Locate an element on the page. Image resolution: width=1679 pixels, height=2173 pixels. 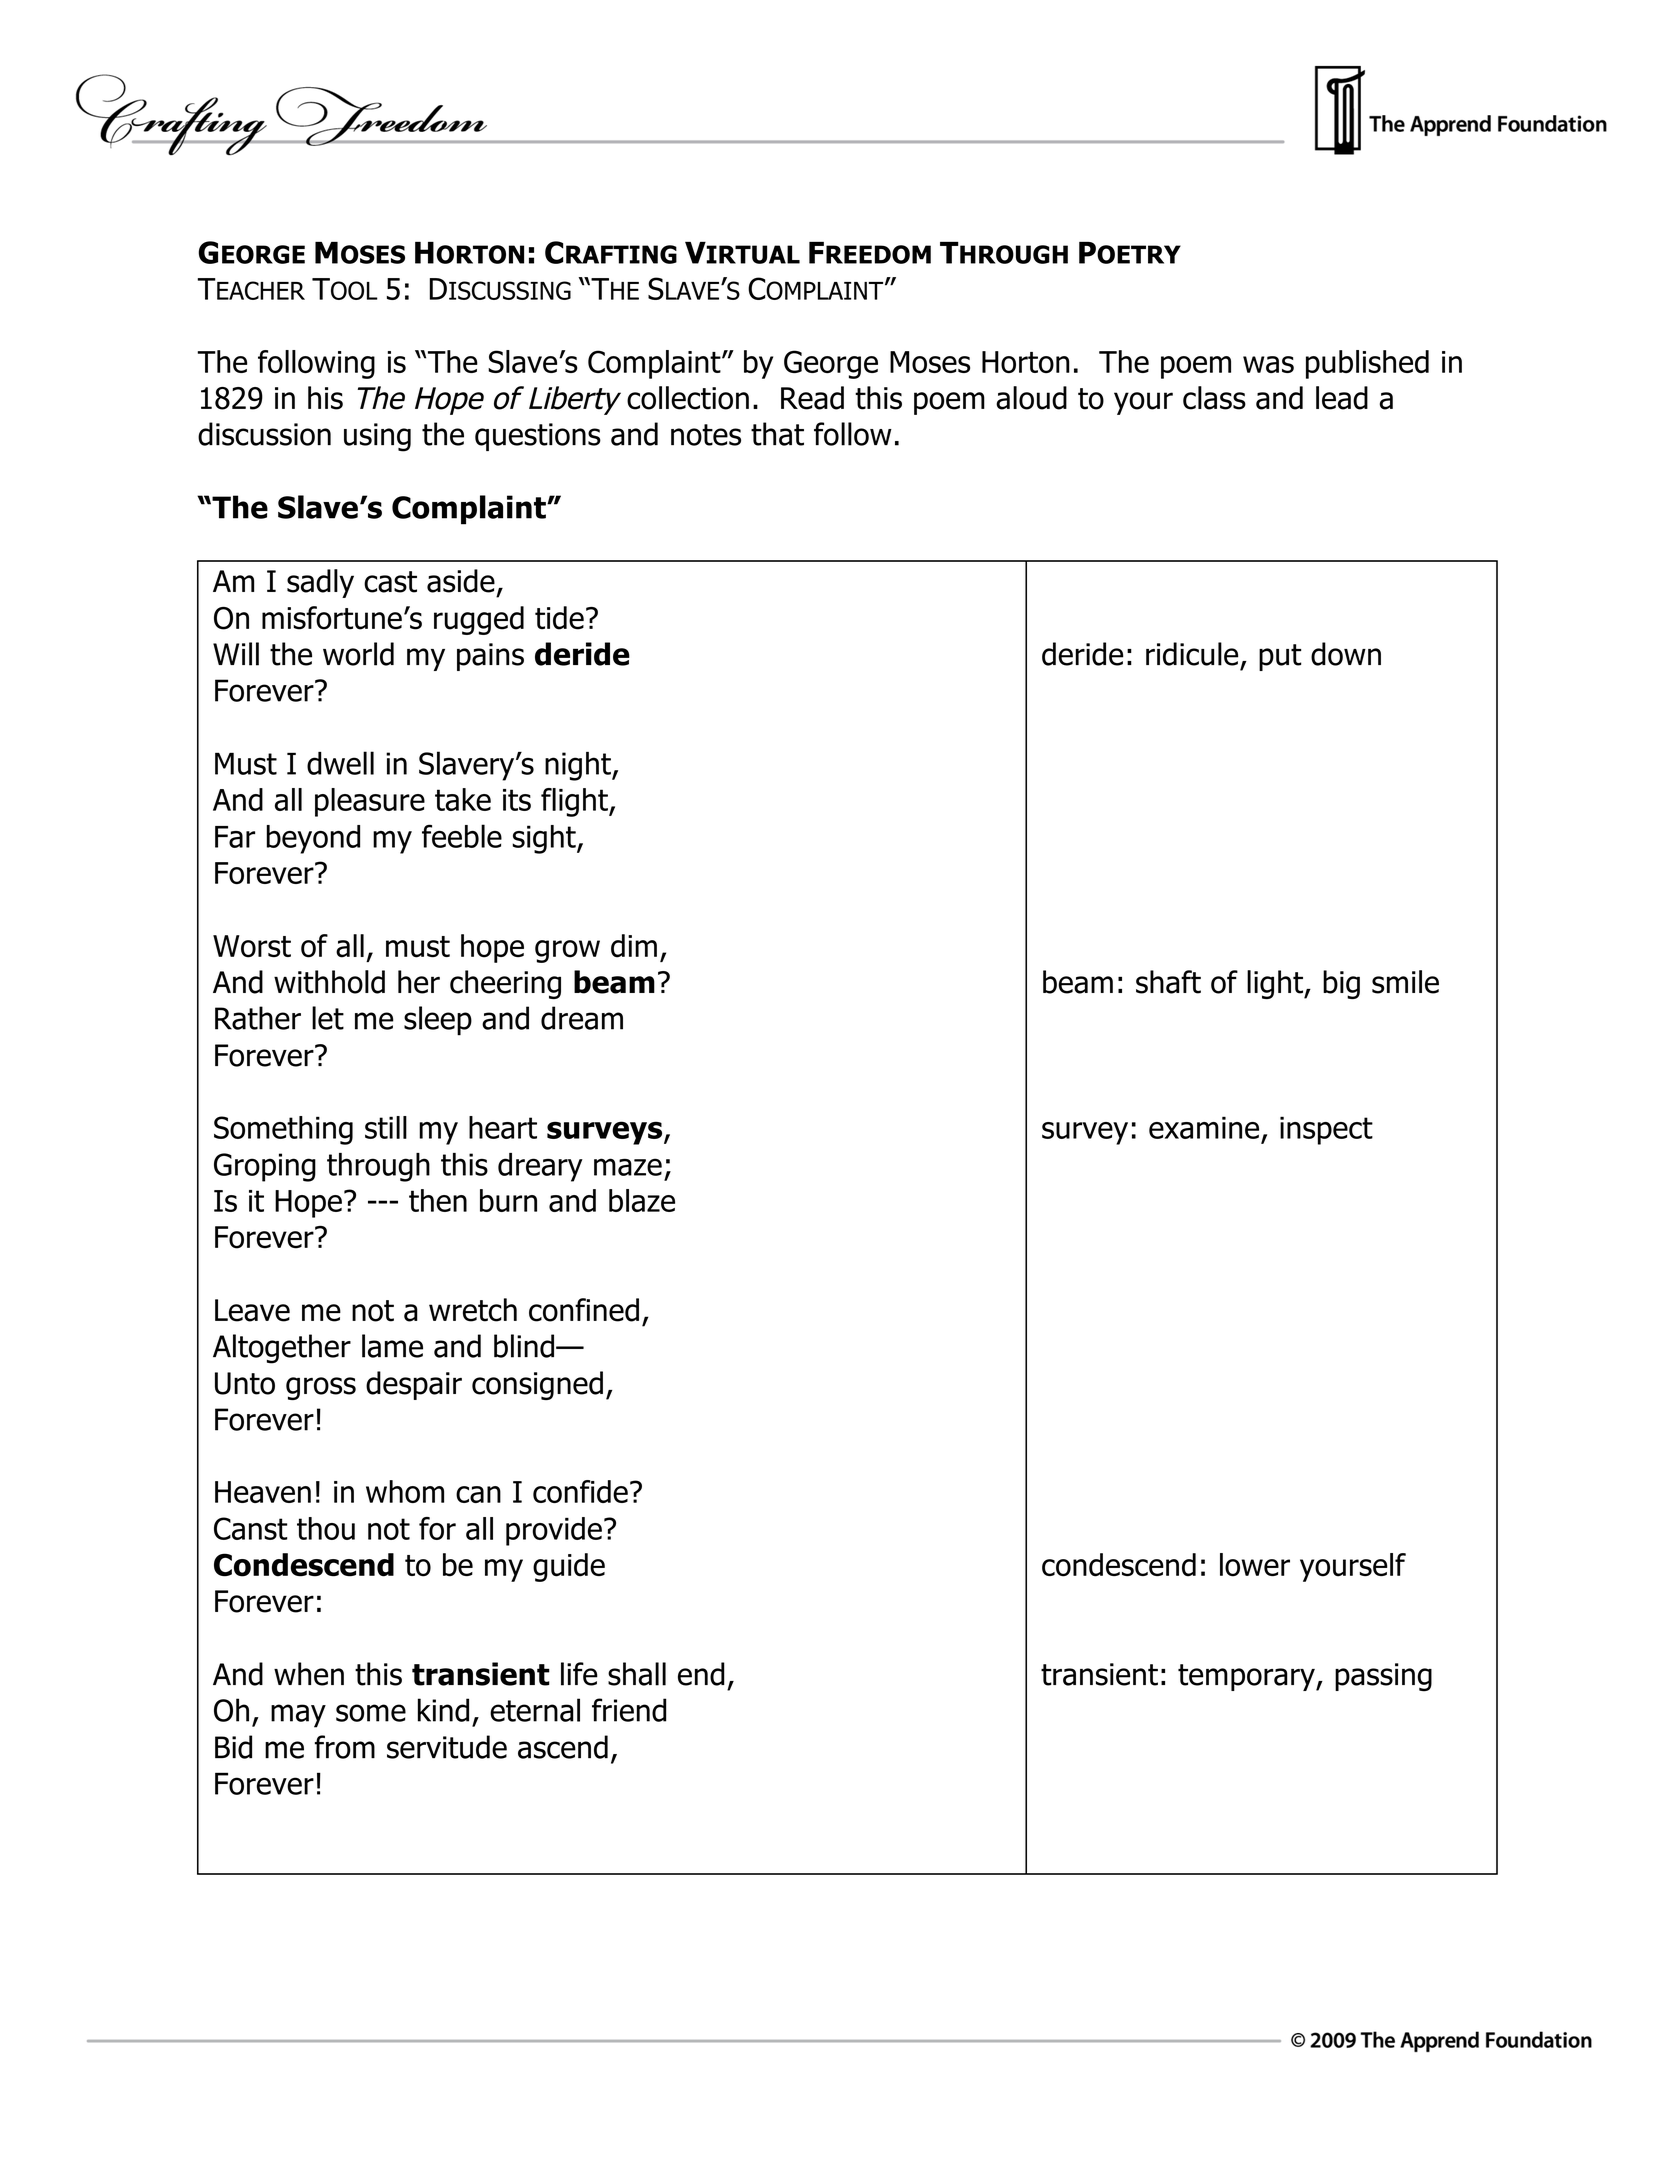
Read is located at coordinates (812, 398).
